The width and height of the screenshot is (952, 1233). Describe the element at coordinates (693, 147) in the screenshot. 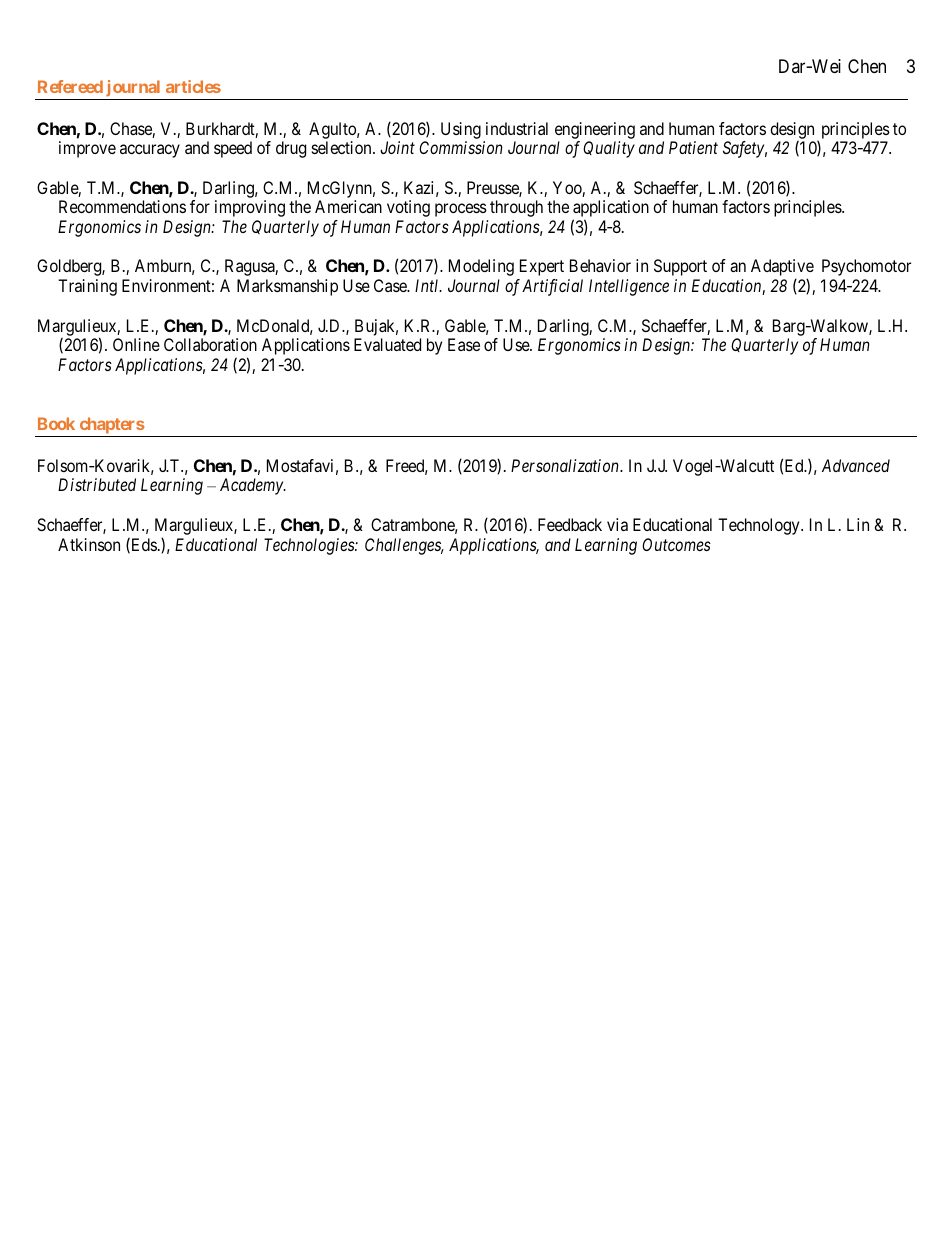

I see `Patient` at that location.
